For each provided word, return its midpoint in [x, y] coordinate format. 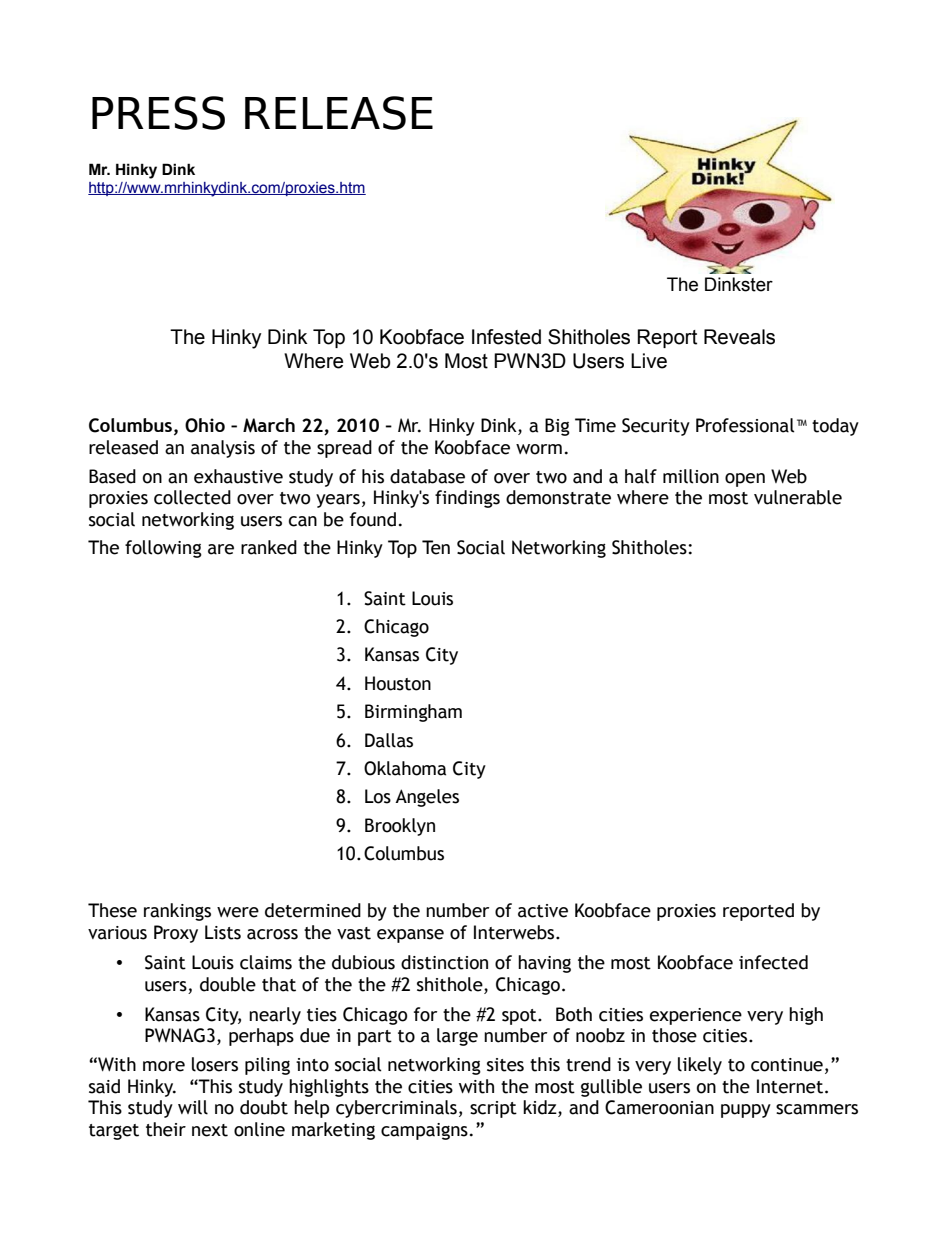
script [493, 1109]
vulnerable [798, 497]
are [221, 549]
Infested [506, 337]
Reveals [739, 337]
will [193, 1107]
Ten [436, 547]
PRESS [158, 113]
